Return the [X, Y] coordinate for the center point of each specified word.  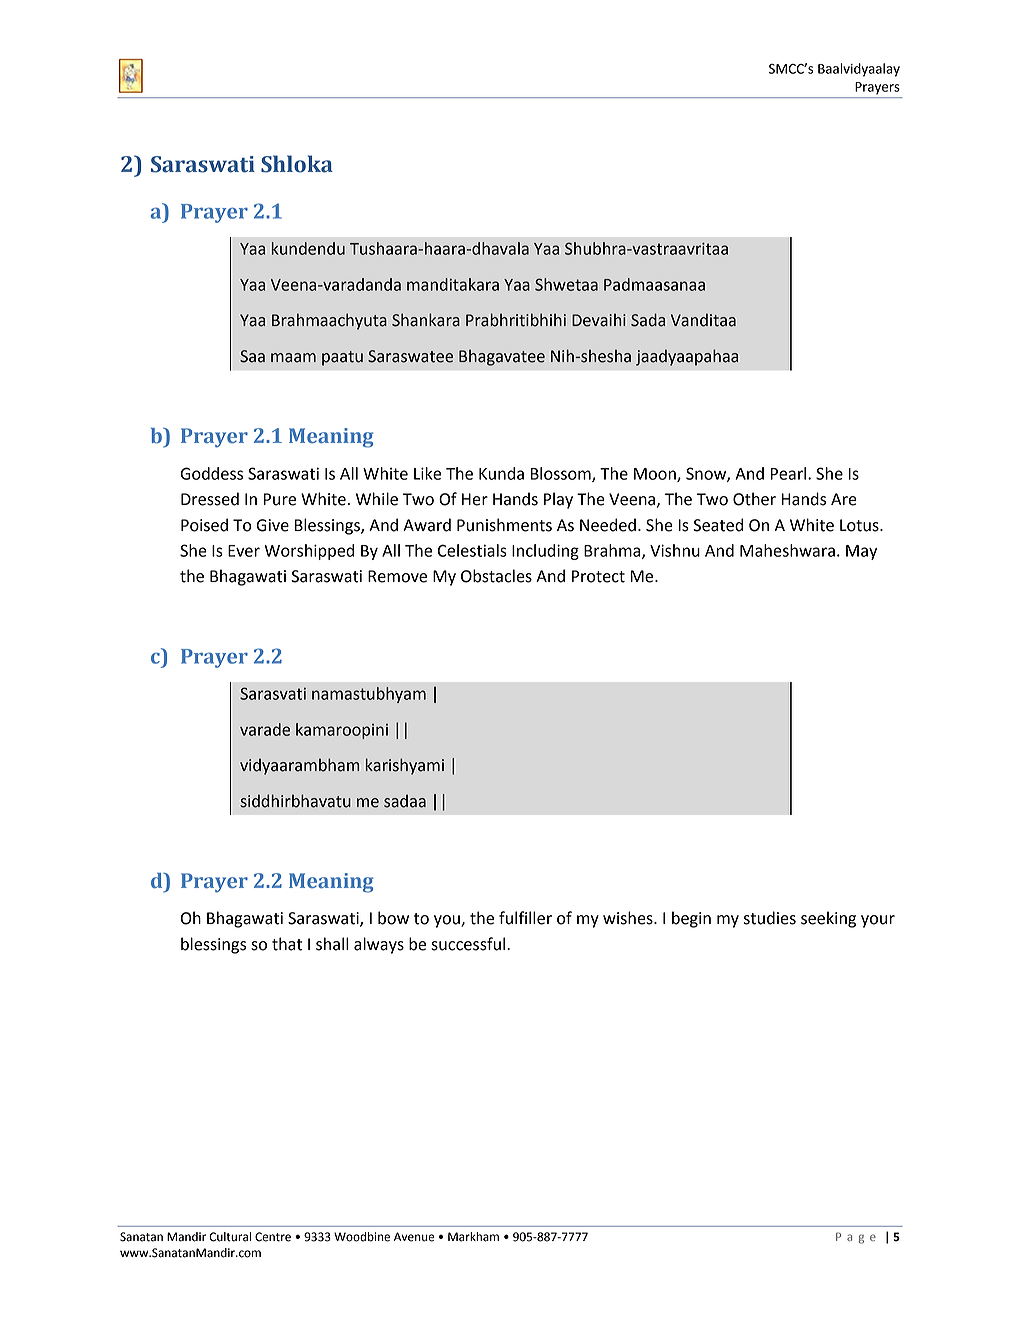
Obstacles [496, 576]
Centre [273, 1237]
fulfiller [525, 918]
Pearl [789, 473]
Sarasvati [273, 693]
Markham [473, 1237]
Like [427, 473]
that [287, 944]
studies [770, 918]
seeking [828, 919]
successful [469, 944]
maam [293, 358]
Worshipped [309, 552]
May [861, 552]
